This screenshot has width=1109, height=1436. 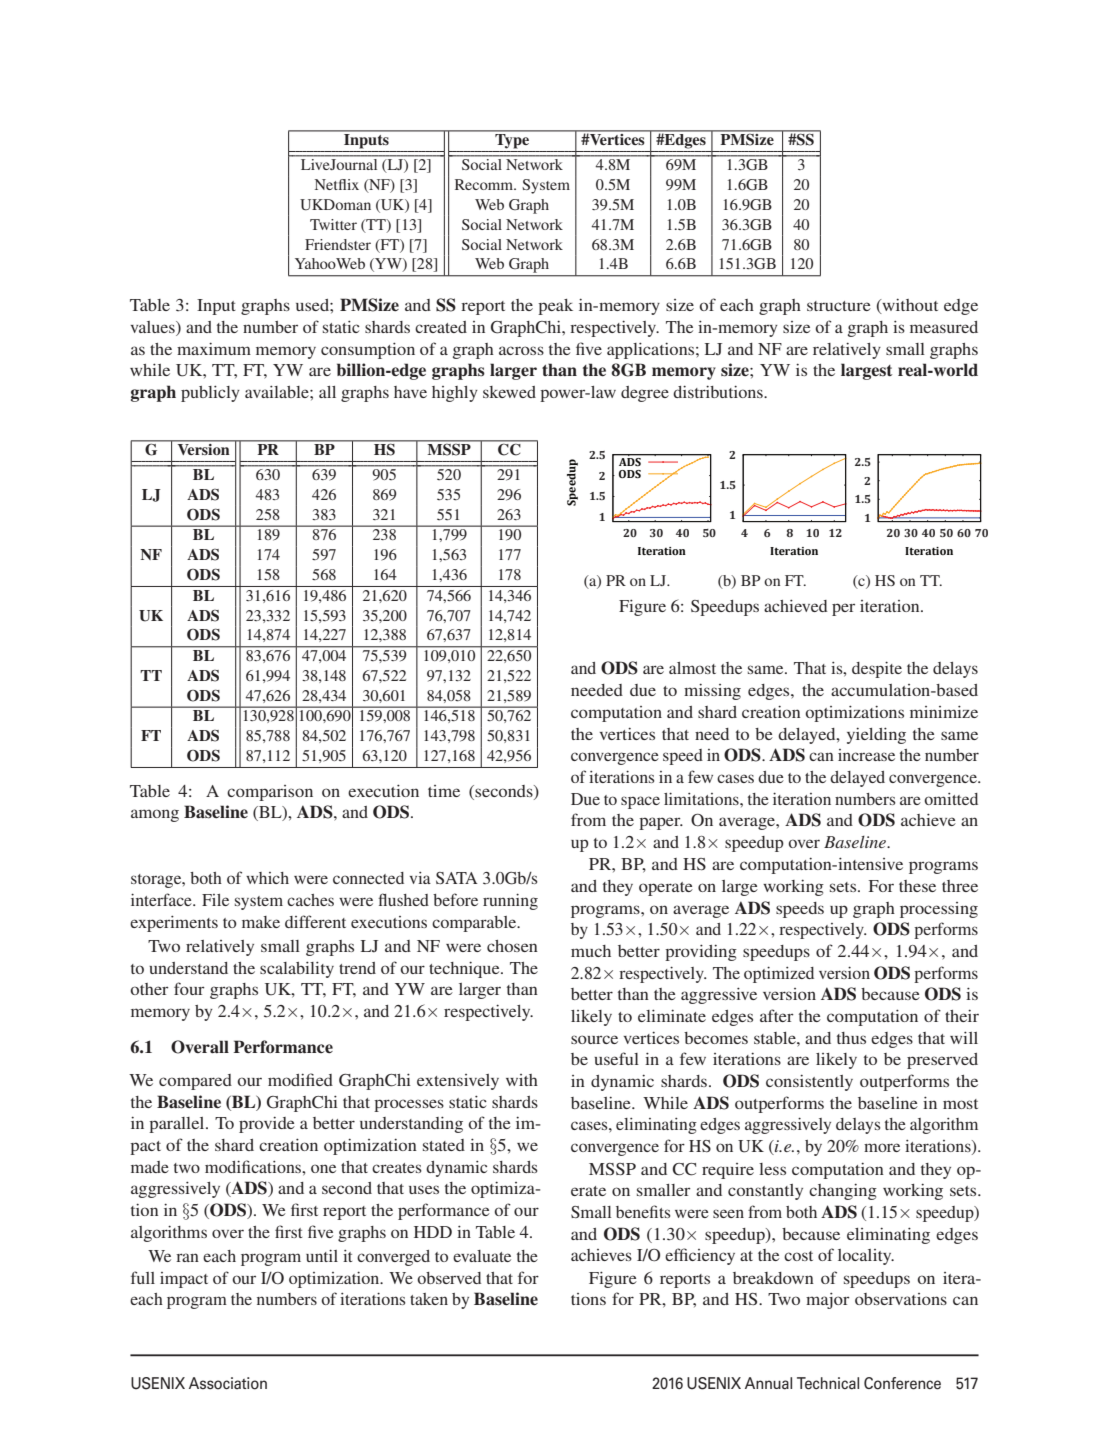 I want to click on comparison, so click(x=270, y=793).
